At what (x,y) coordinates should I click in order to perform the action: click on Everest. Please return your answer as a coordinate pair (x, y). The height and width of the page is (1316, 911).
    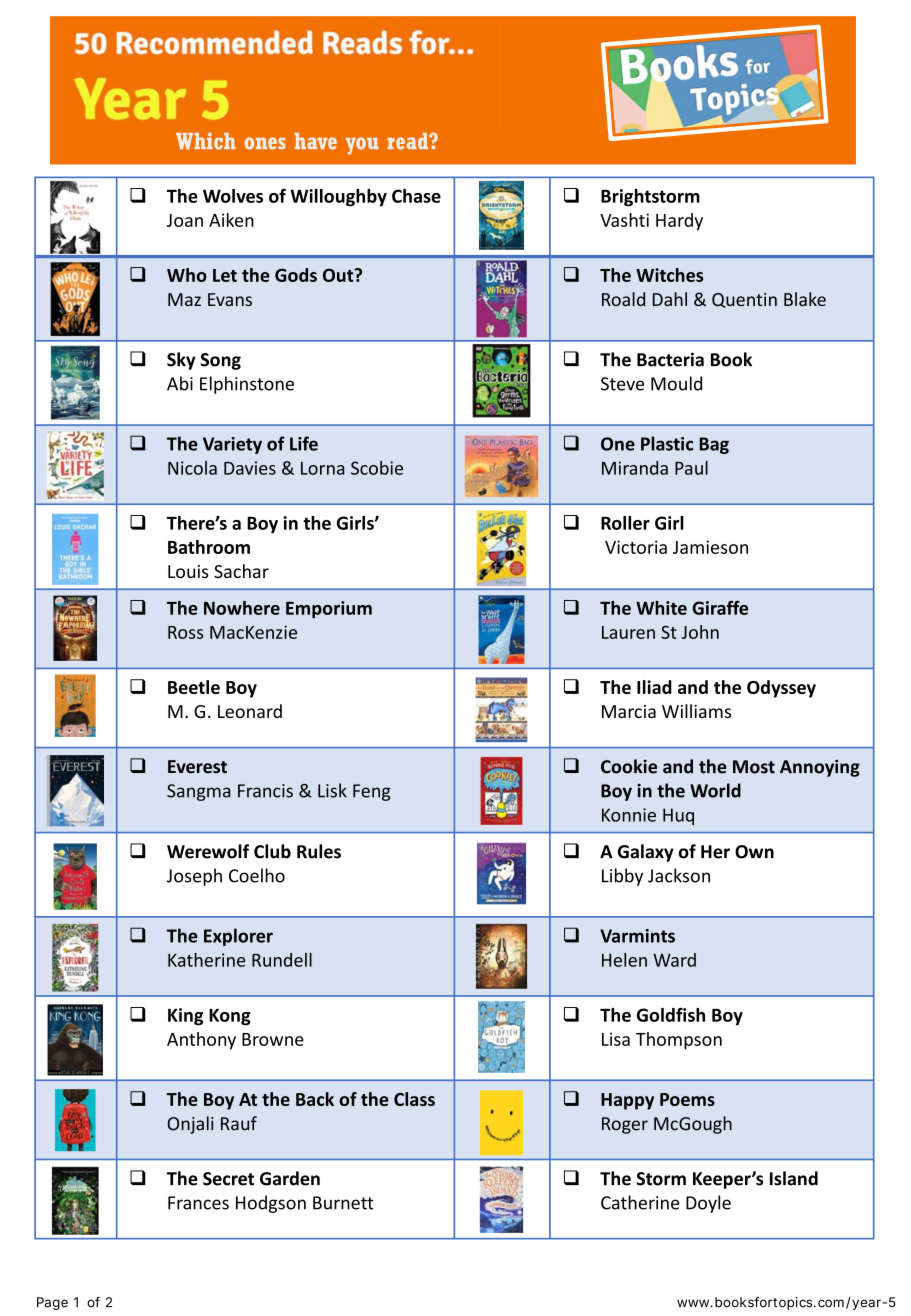
    Looking at the image, I should click on (197, 766).
